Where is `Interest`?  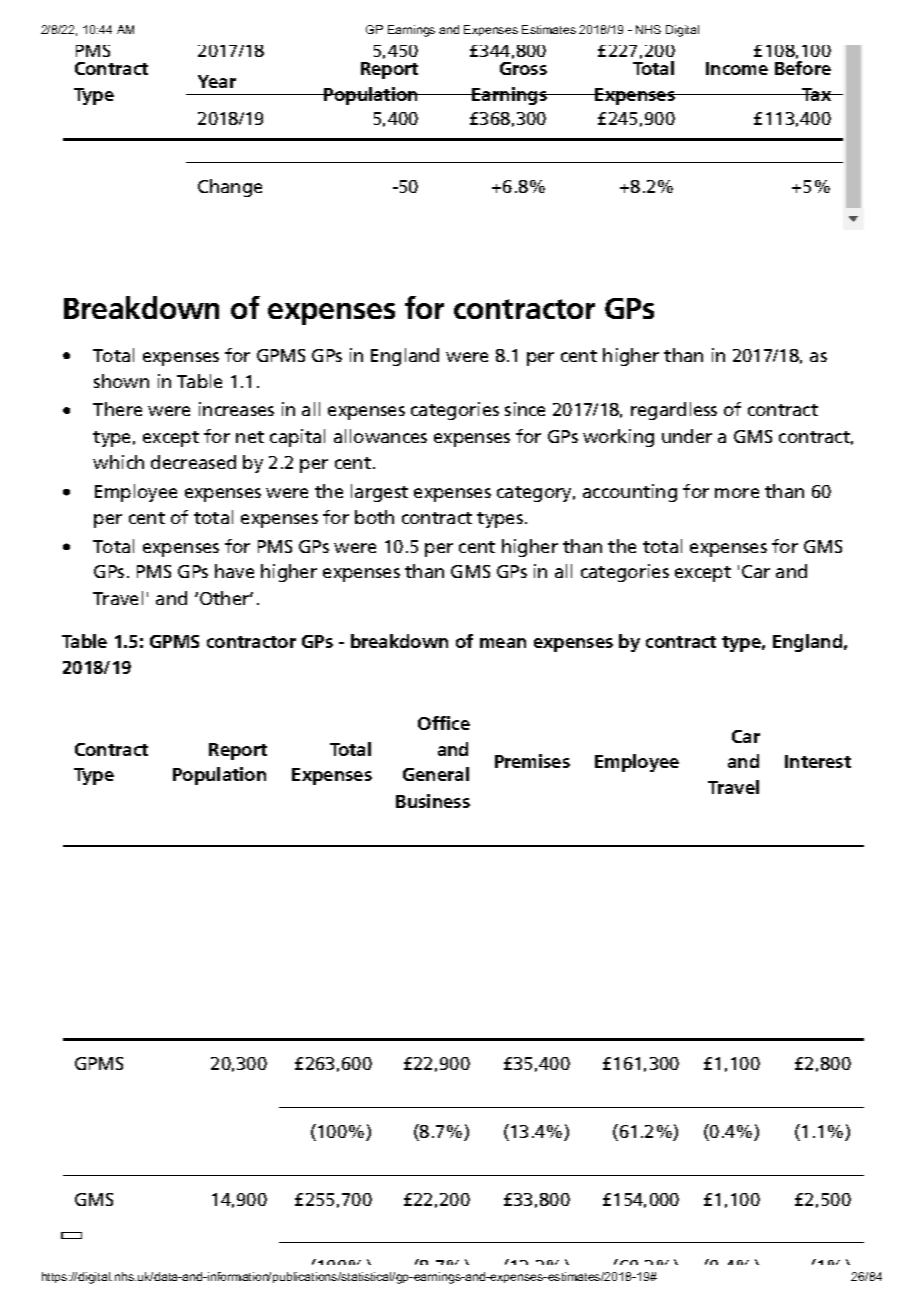 Interest is located at coordinates (818, 761).
